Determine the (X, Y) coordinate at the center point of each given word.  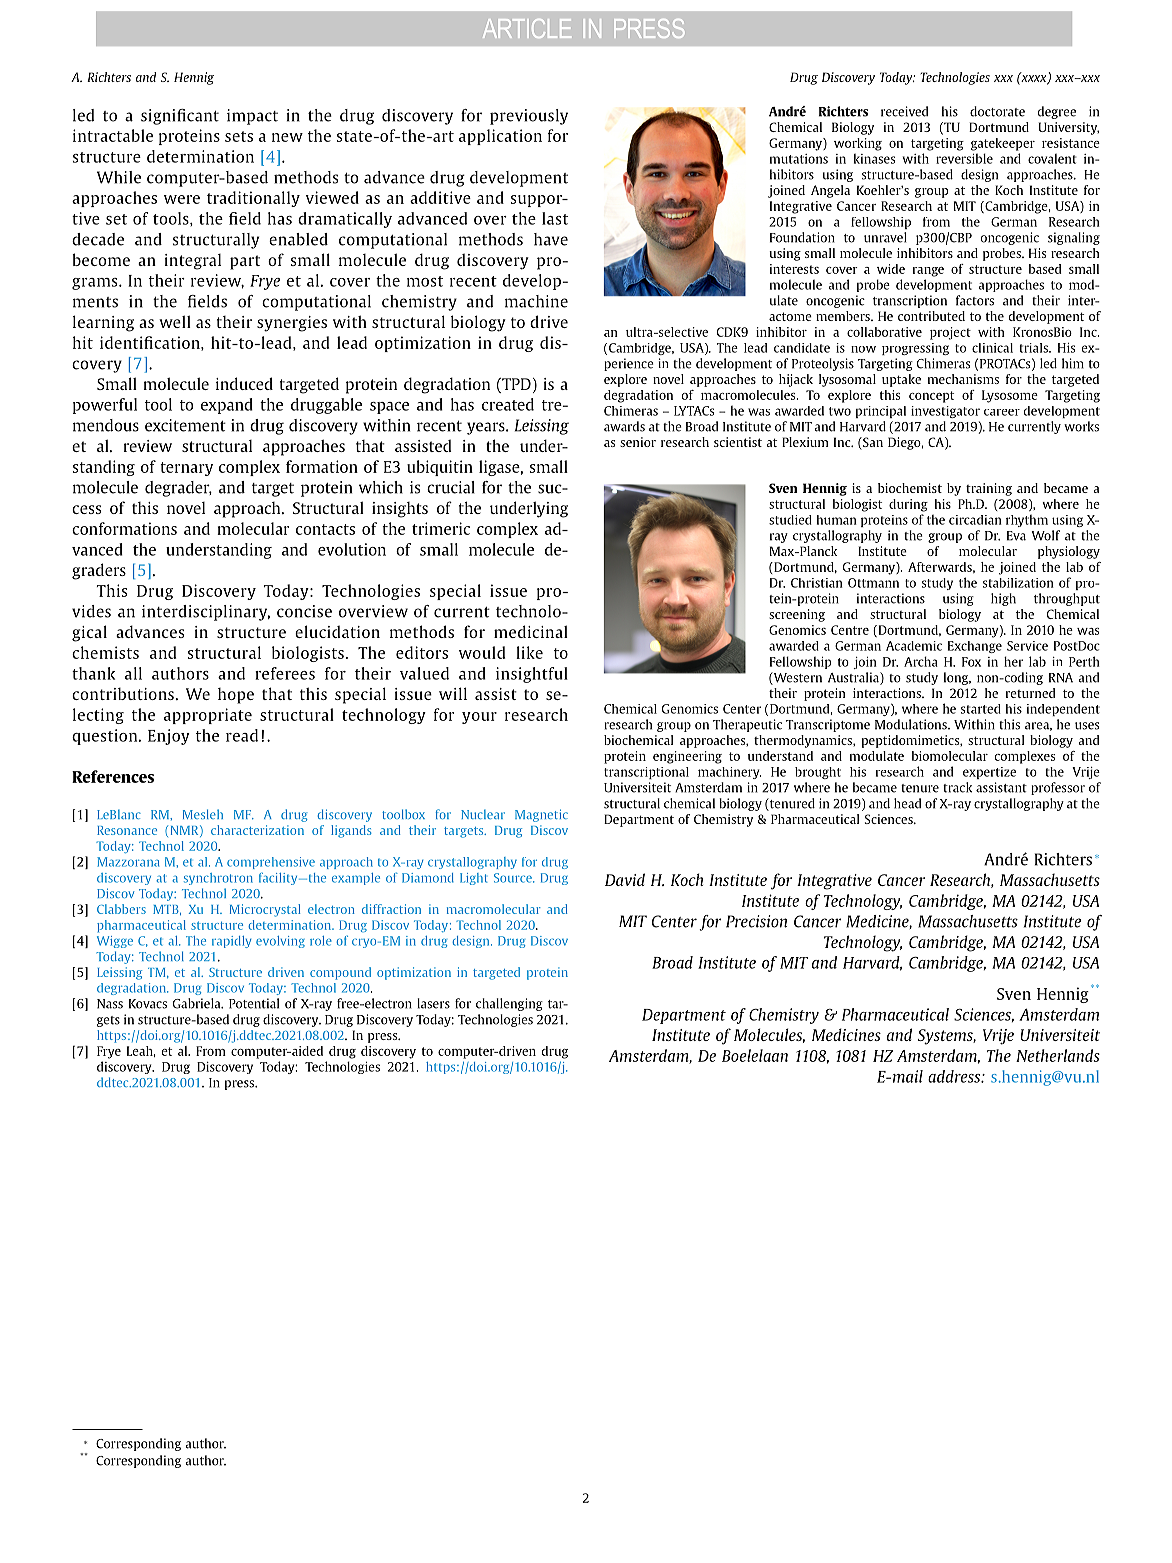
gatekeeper (1003, 144)
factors (975, 300)
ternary (186, 469)
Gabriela (198, 1003)
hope (236, 696)
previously (529, 117)
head (907, 803)
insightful (532, 675)
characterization (257, 830)
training (989, 489)
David (625, 879)
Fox (971, 662)
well (175, 321)
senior (638, 442)
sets (239, 136)
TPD (515, 384)
